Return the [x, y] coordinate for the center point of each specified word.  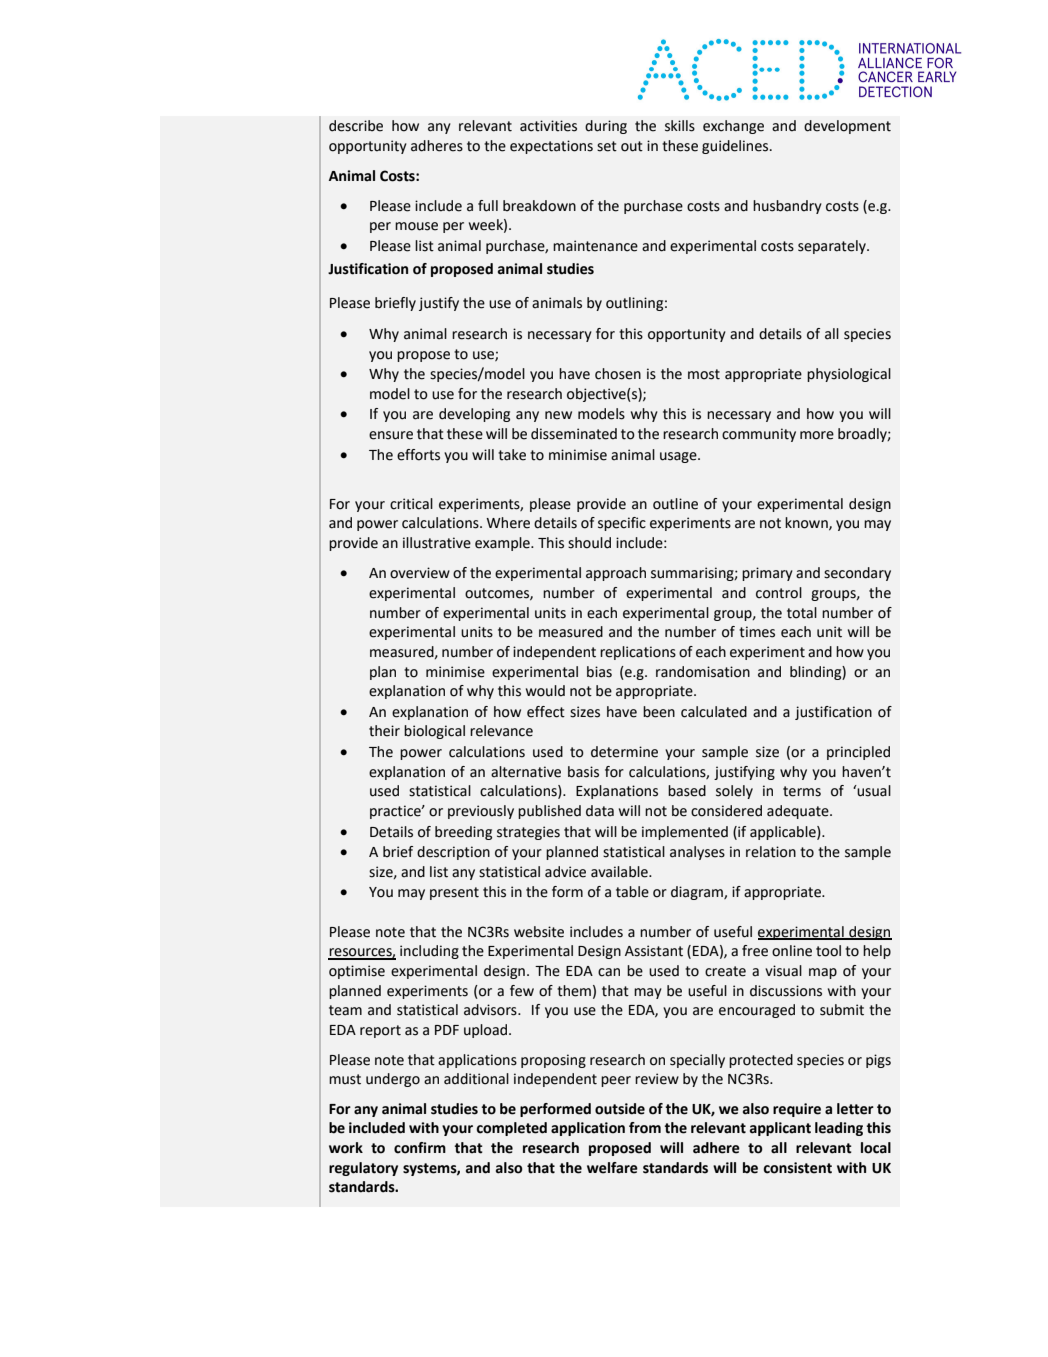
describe [356, 126]
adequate [799, 812]
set [607, 146]
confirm [420, 1148]
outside [620, 1109]
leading [839, 1129]
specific [622, 524]
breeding [463, 833]
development [847, 127]
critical [411, 504]
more [817, 435]
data [600, 811]
